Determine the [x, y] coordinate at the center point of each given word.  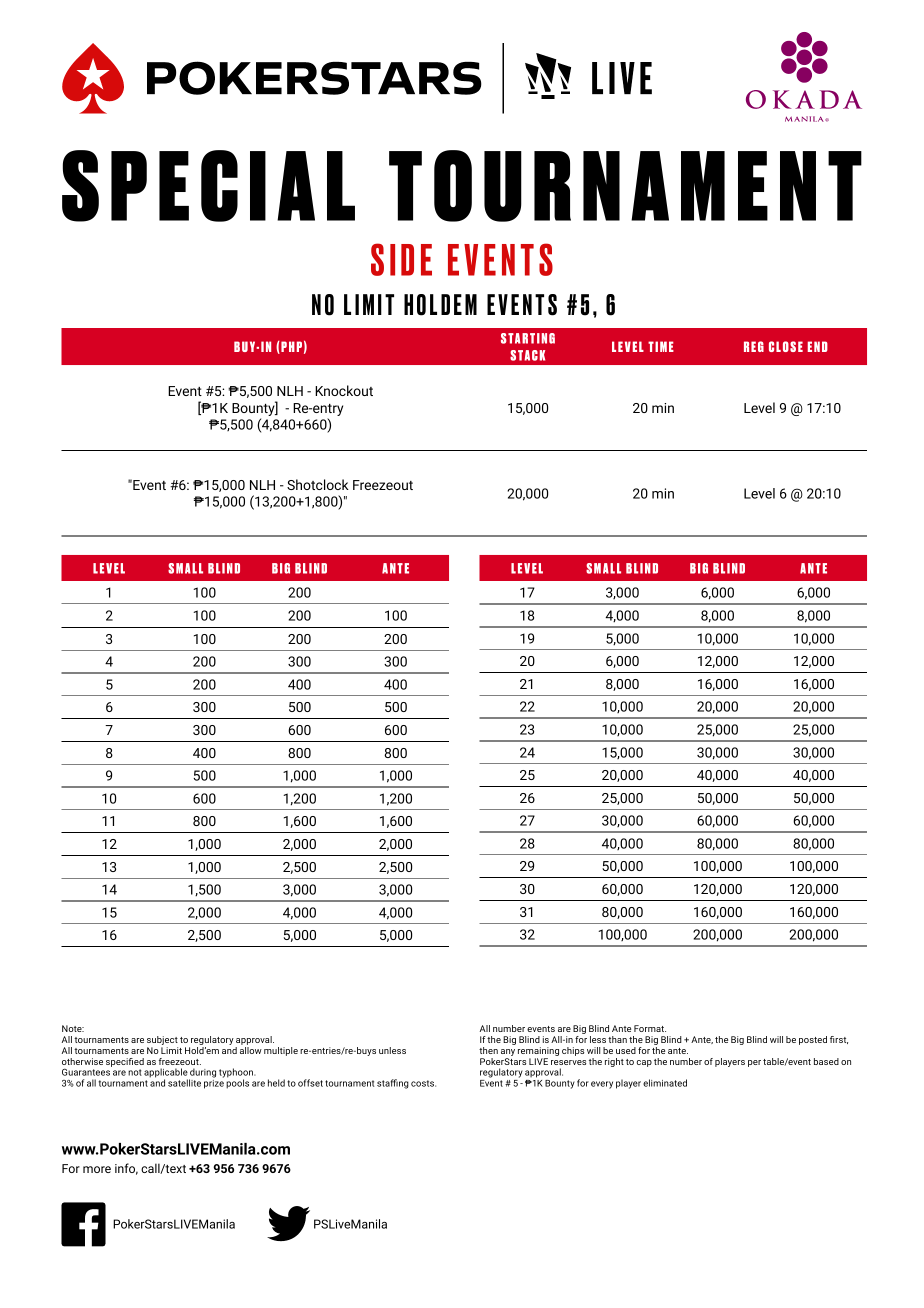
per [754, 1063]
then [488, 1050]
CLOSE [786, 346]
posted [813, 1040]
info [126, 1169]
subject [162, 1042]
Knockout [344, 390]
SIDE [401, 259]
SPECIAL [208, 186]
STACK [527, 355]
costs [423, 1083]
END [818, 346]
